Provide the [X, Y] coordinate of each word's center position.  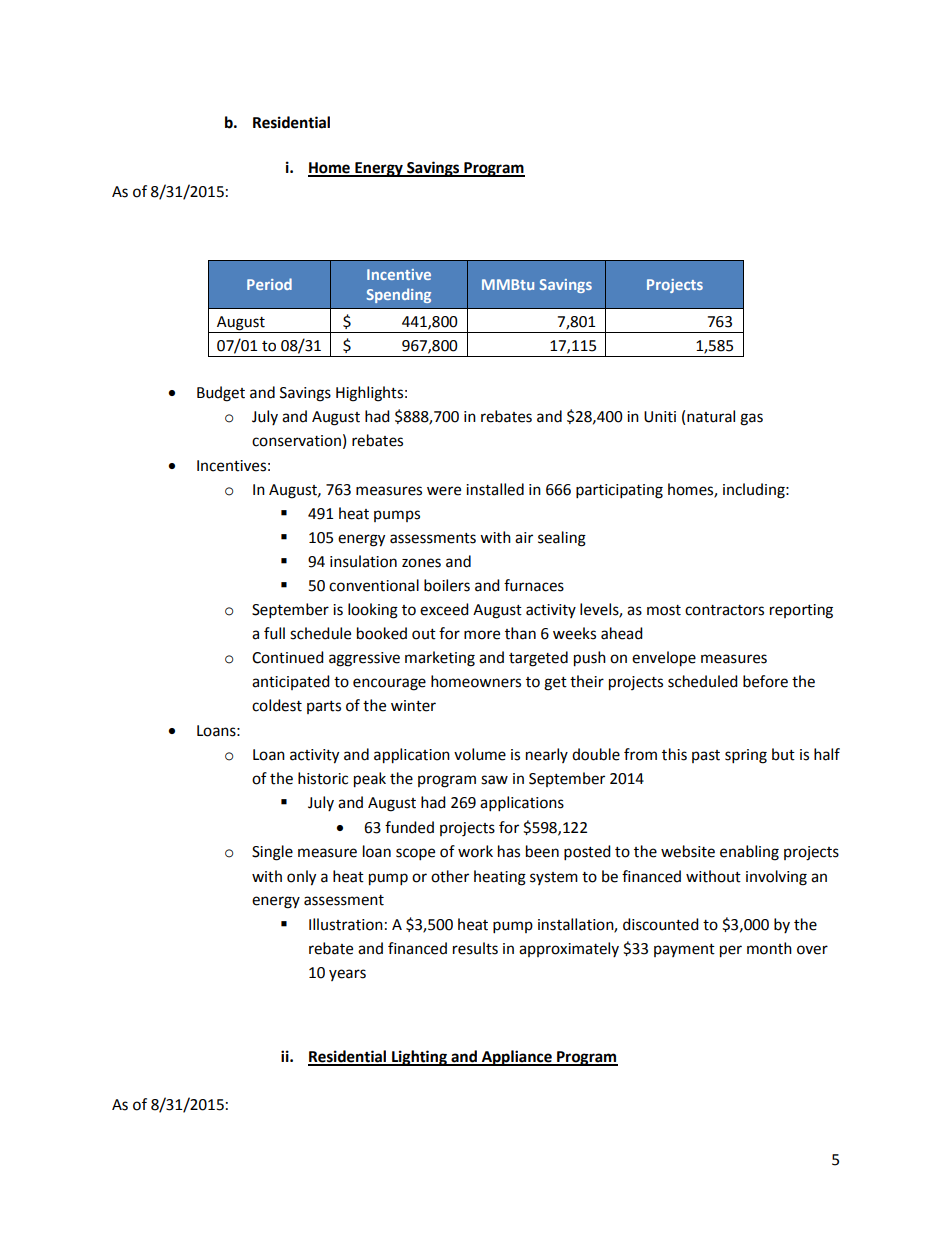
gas [751, 419]
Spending [399, 295]
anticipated [291, 682]
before [765, 681]
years [347, 975]
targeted [538, 659]
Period [269, 284]
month [769, 948]
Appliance [517, 1058]
